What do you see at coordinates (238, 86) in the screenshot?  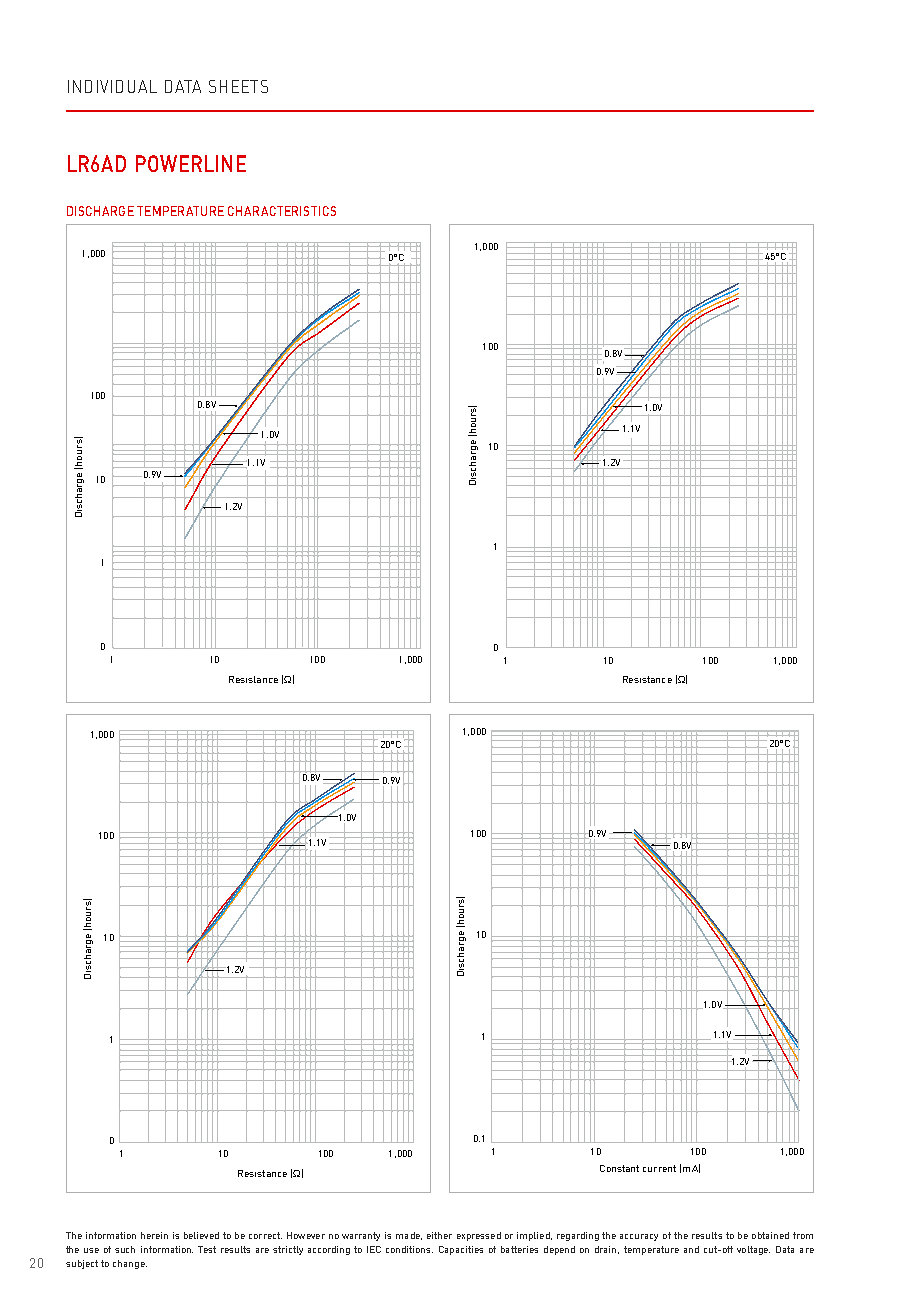 I see `SHEETS` at bounding box center [238, 86].
